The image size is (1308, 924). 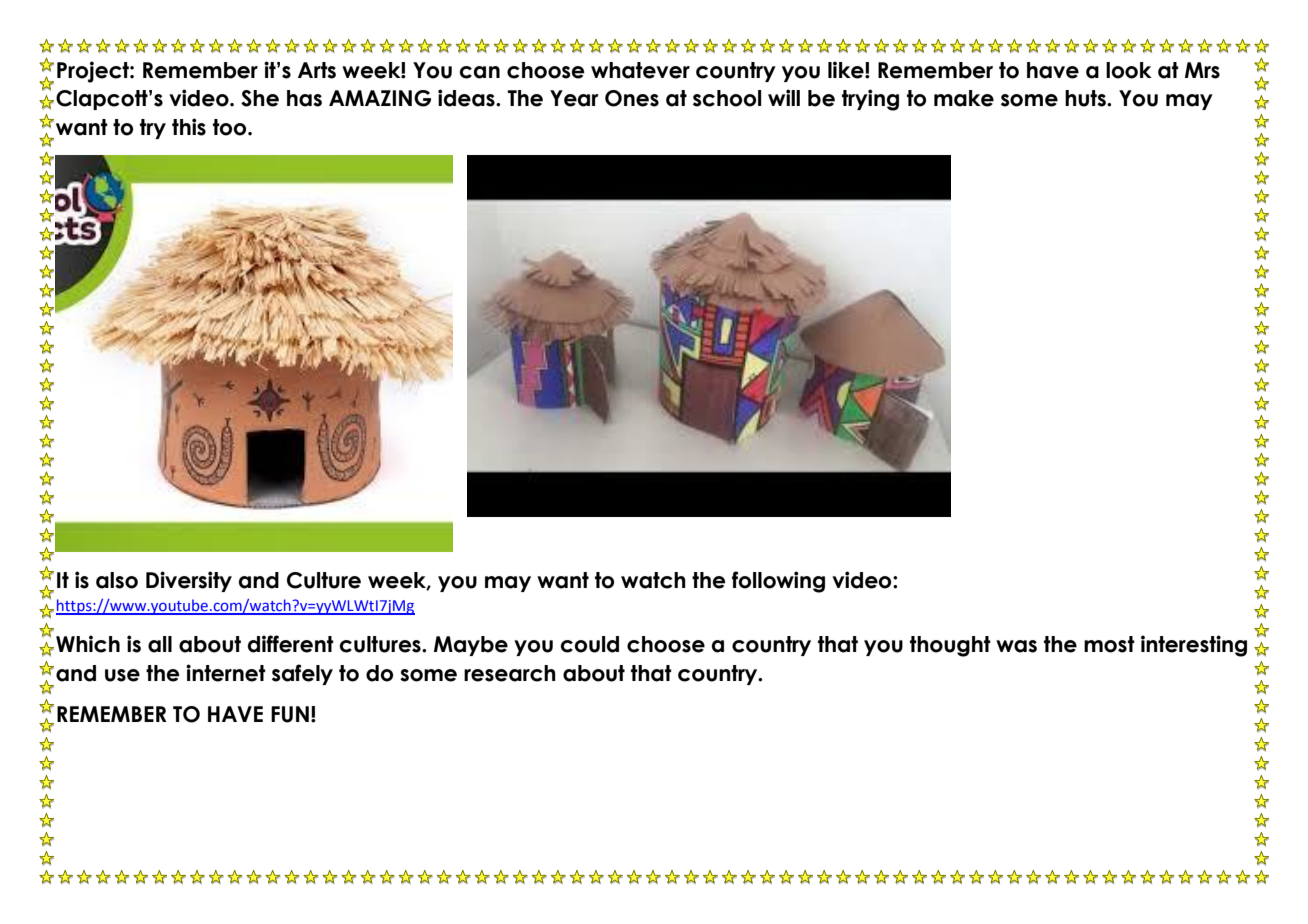 I want to click on thought, so click(x=950, y=646).
